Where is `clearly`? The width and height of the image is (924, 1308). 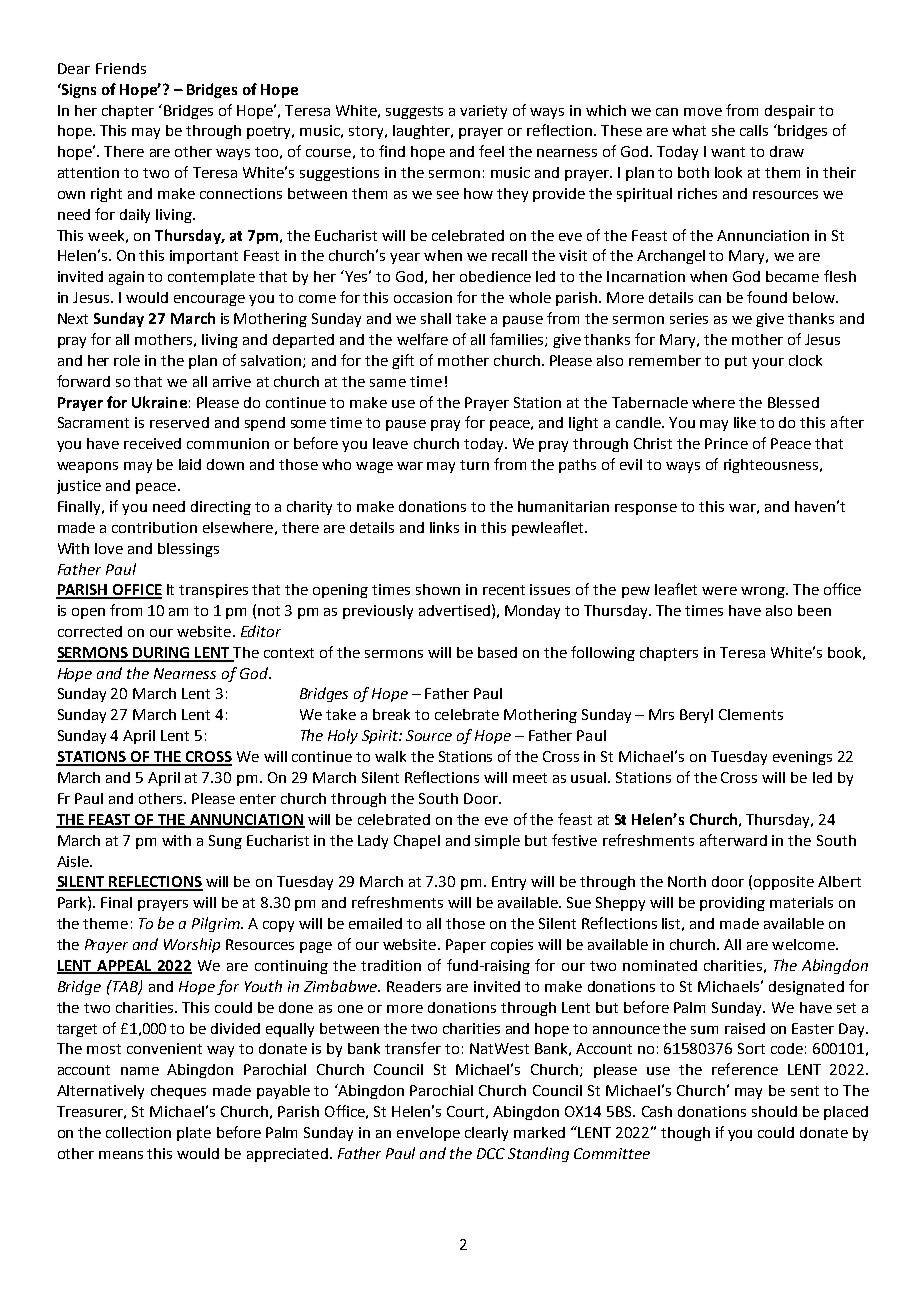 clearly is located at coordinates (486, 1134).
